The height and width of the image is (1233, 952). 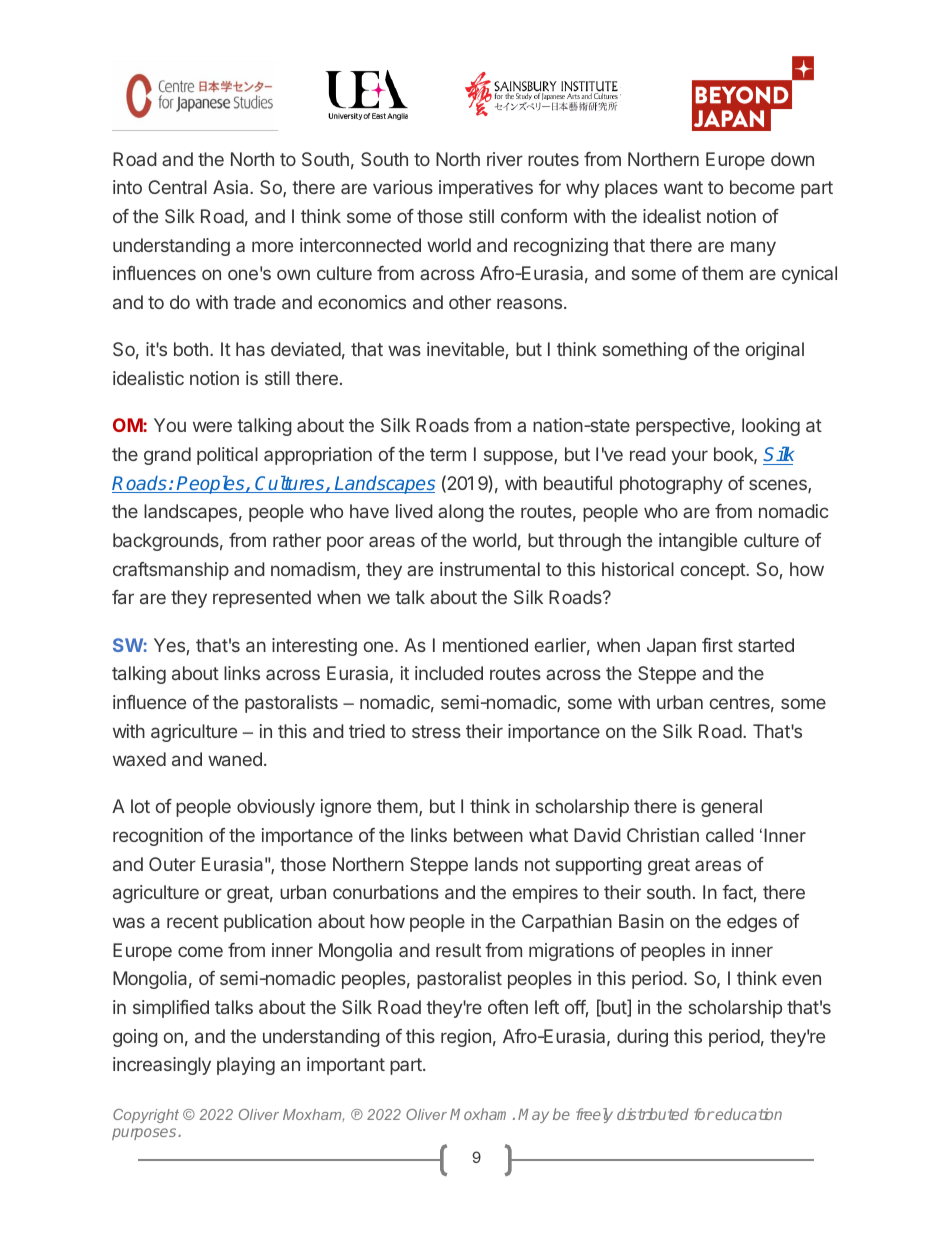 I want to click on waned, so click(x=235, y=759).
